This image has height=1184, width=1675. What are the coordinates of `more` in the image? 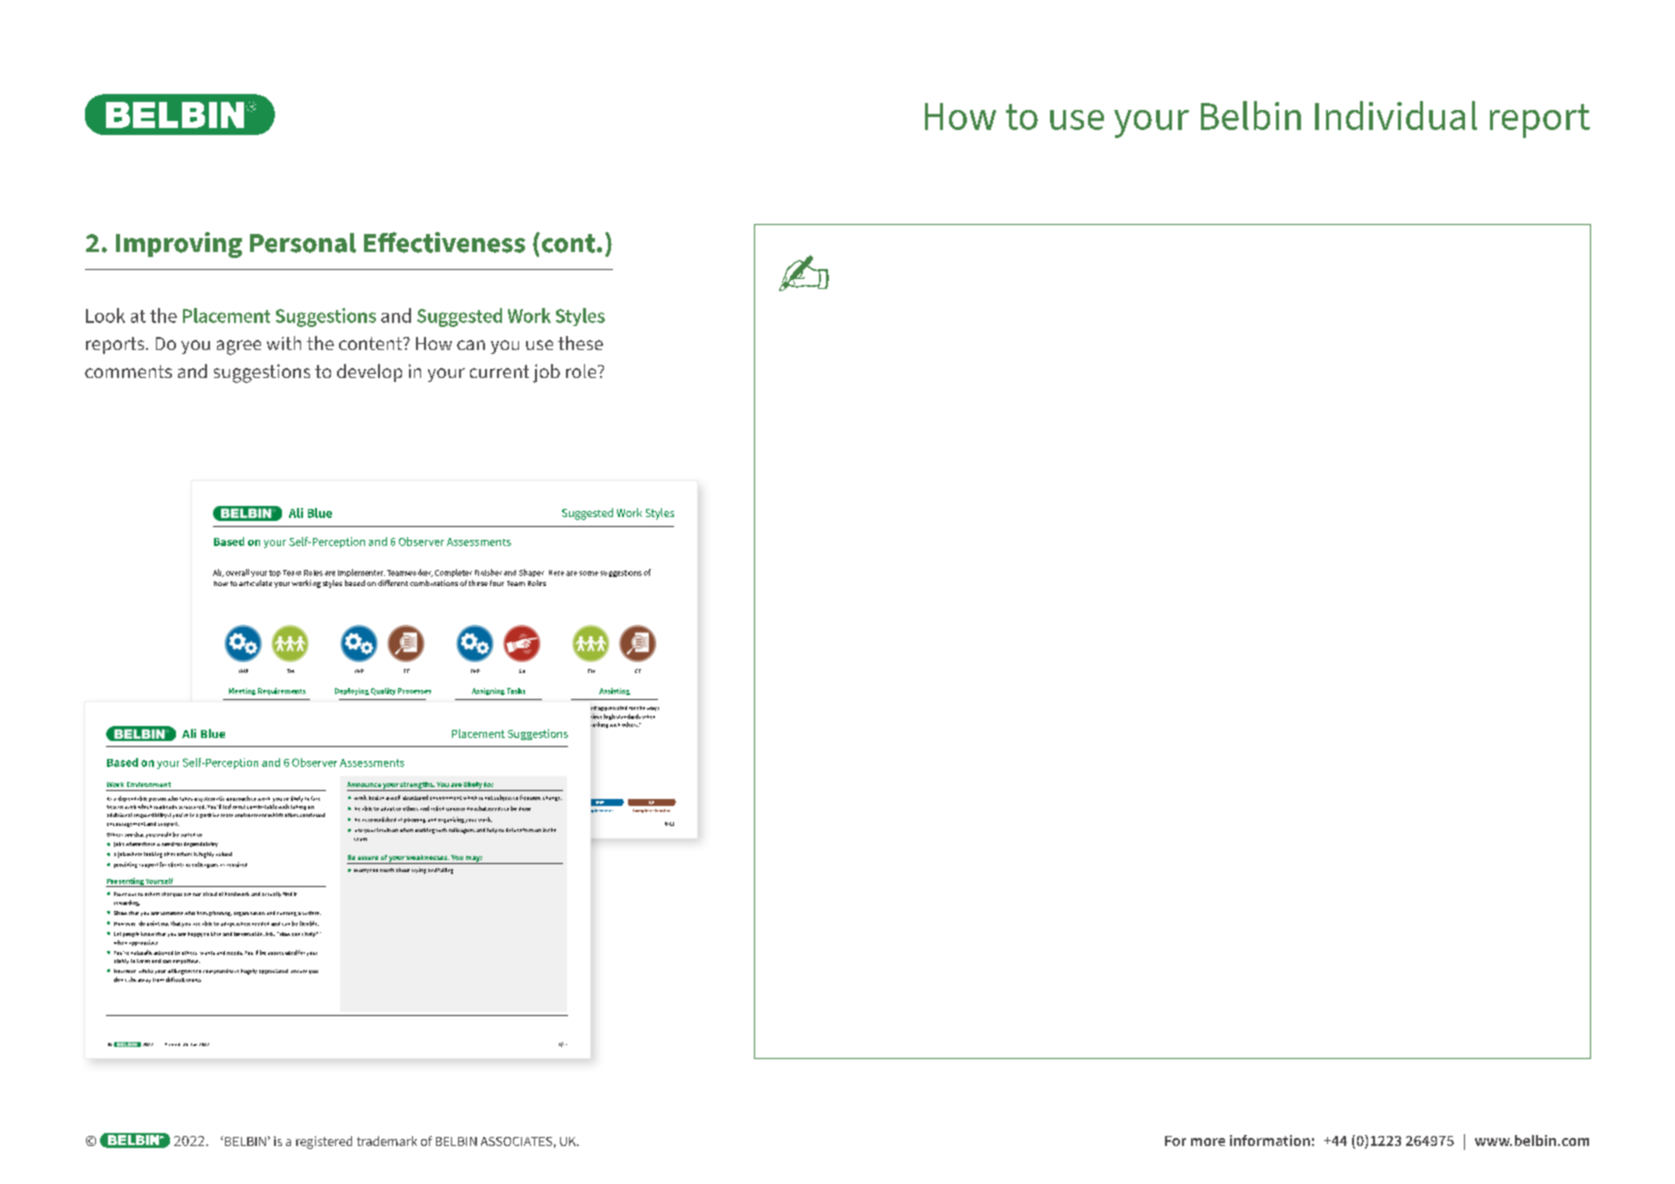 It's located at (1208, 1142).
